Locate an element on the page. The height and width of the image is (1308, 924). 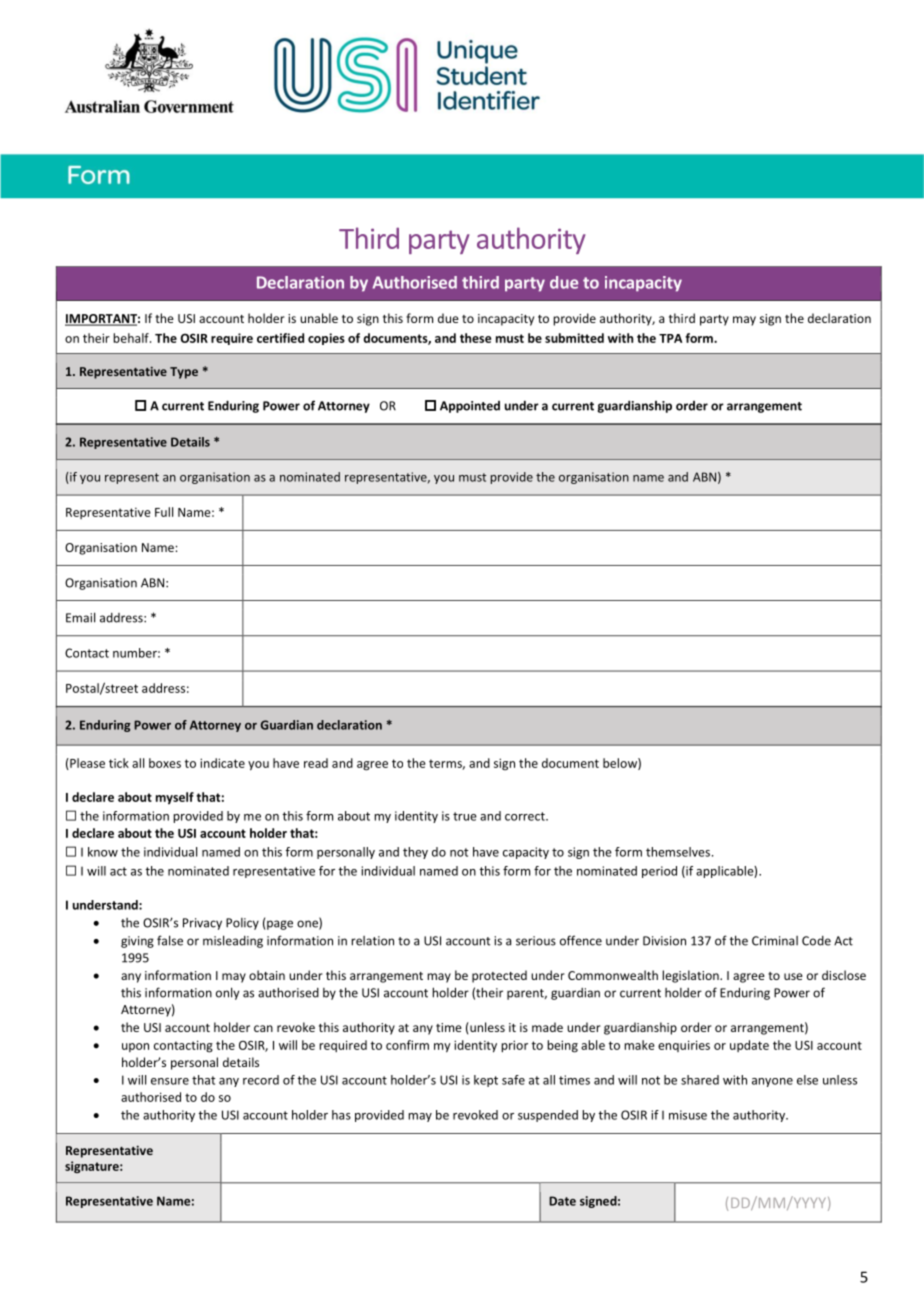
below is located at coordinates (621, 764).
